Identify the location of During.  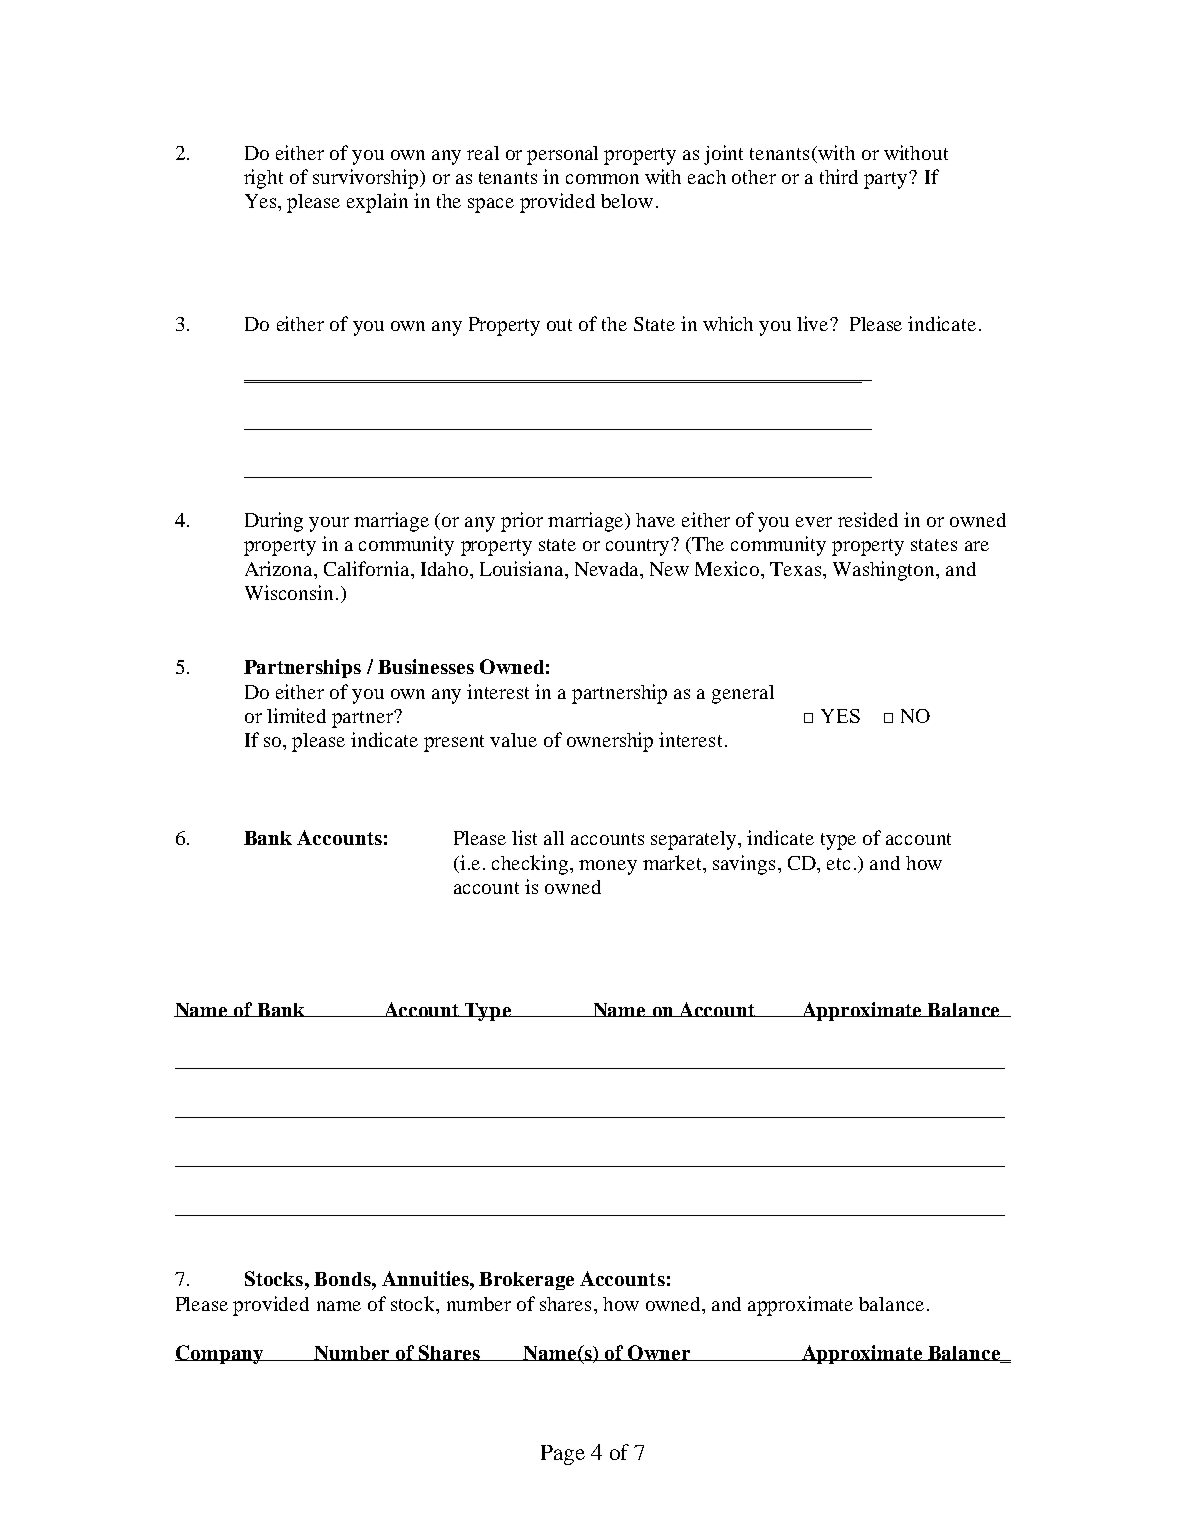
(274, 522).
